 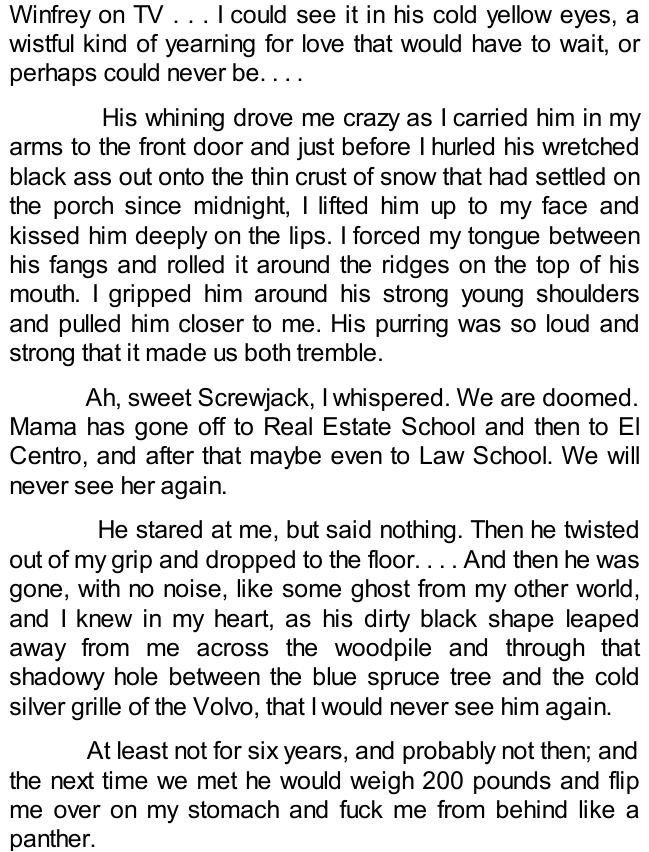 What do you see at coordinates (323, 43) in the image?
I see `love` at bounding box center [323, 43].
